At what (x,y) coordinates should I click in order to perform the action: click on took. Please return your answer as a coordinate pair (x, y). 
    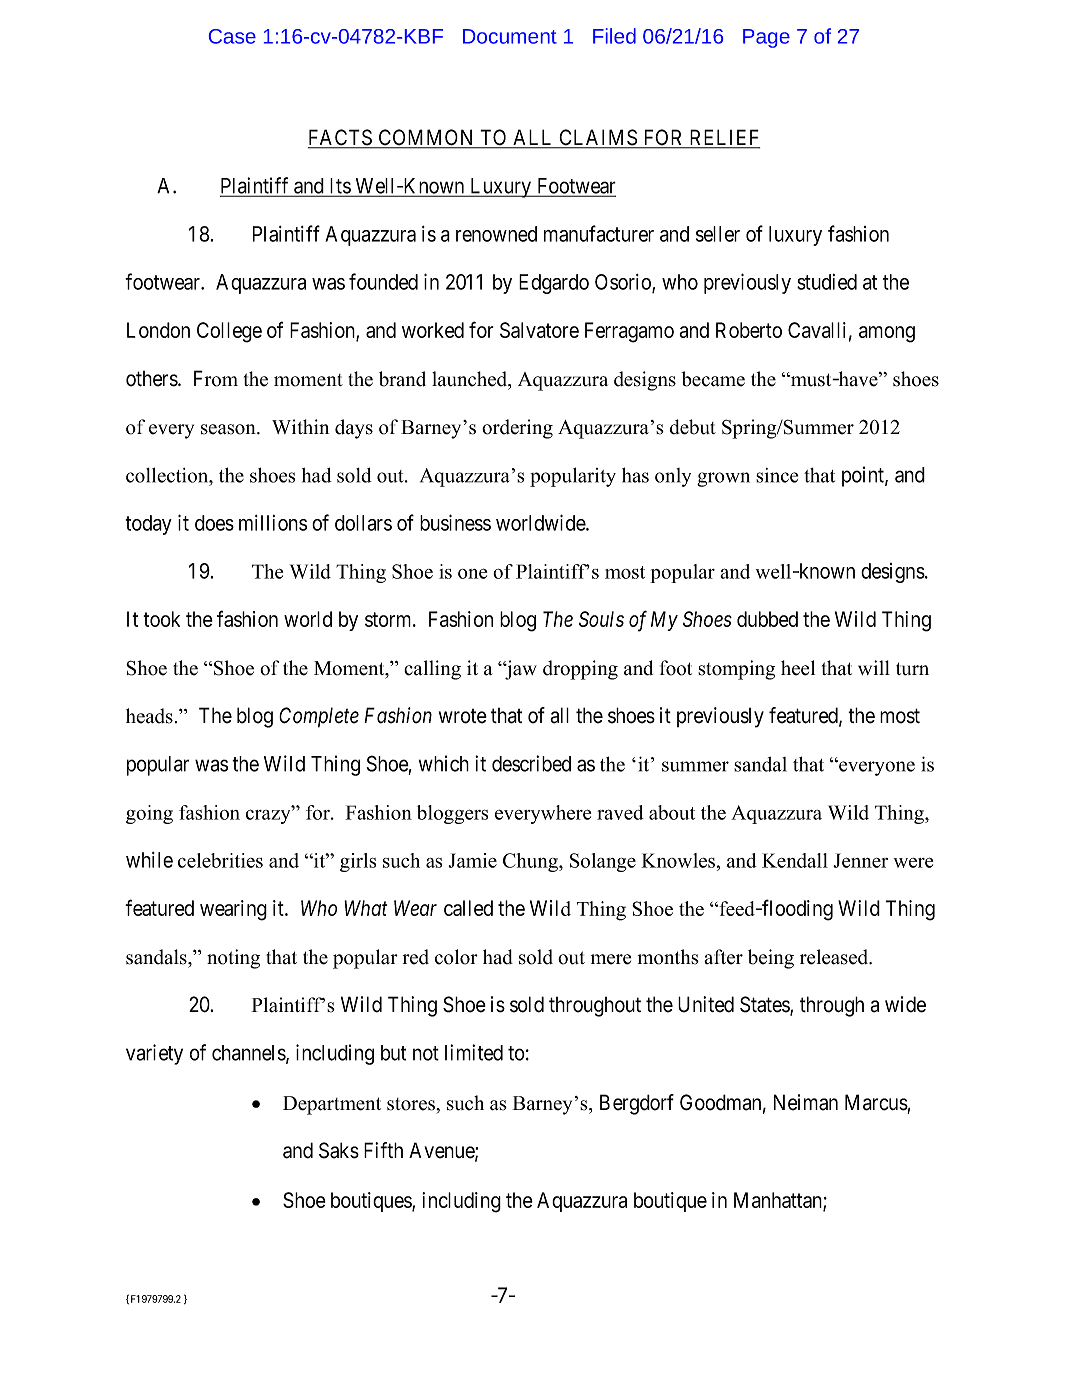
    Looking at the image, I should click on (161, 619).
